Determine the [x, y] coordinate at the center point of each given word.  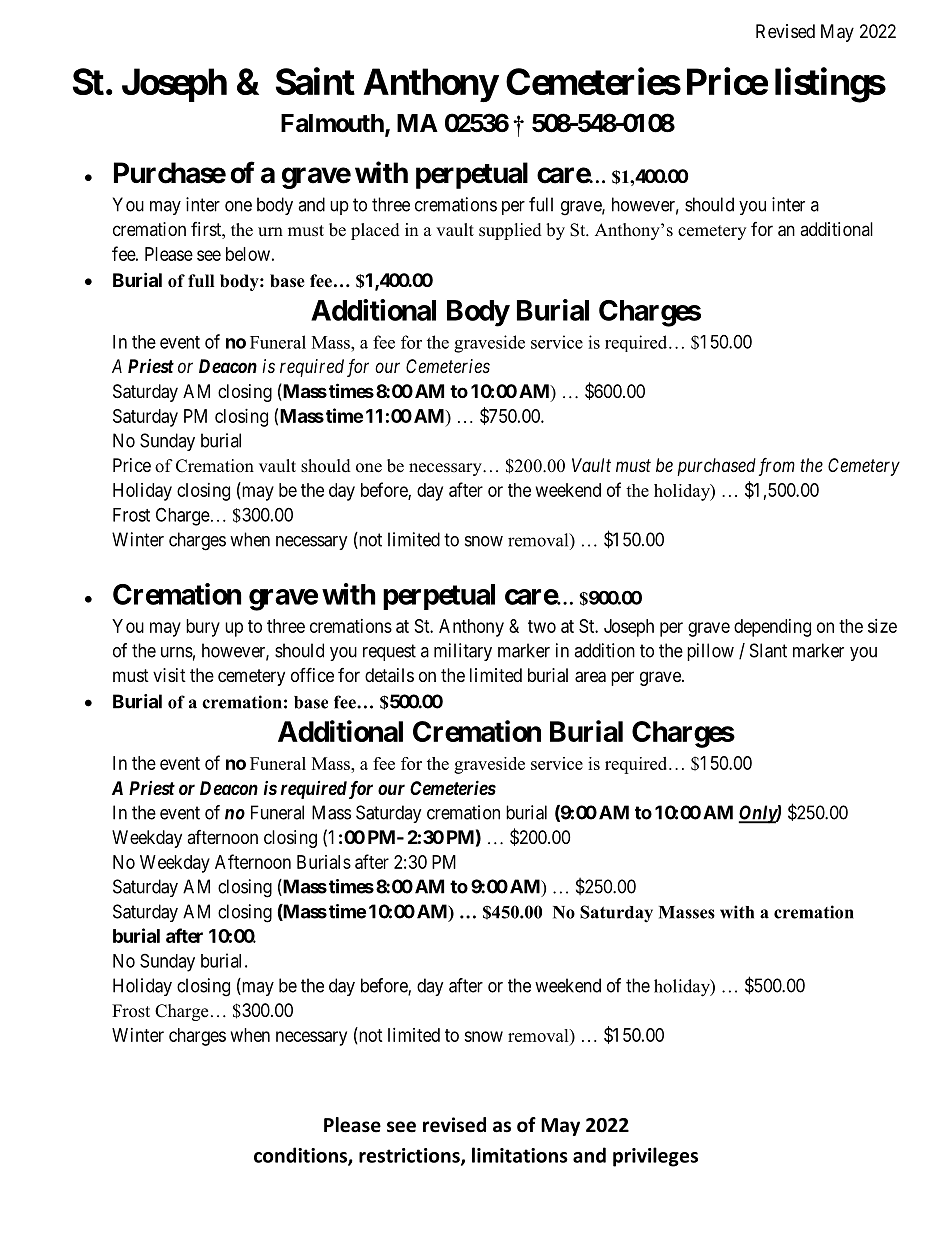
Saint [315, 81]
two [542, 626]
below [248, 254]
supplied [510, 231]
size [882, 626]
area [590, 677]
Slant [768, 650]
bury [203, 628]
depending [772, 628]
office [312, 674]
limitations [520, 1155]
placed [375, 231]
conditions [301, 1156]
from [777, 467]
